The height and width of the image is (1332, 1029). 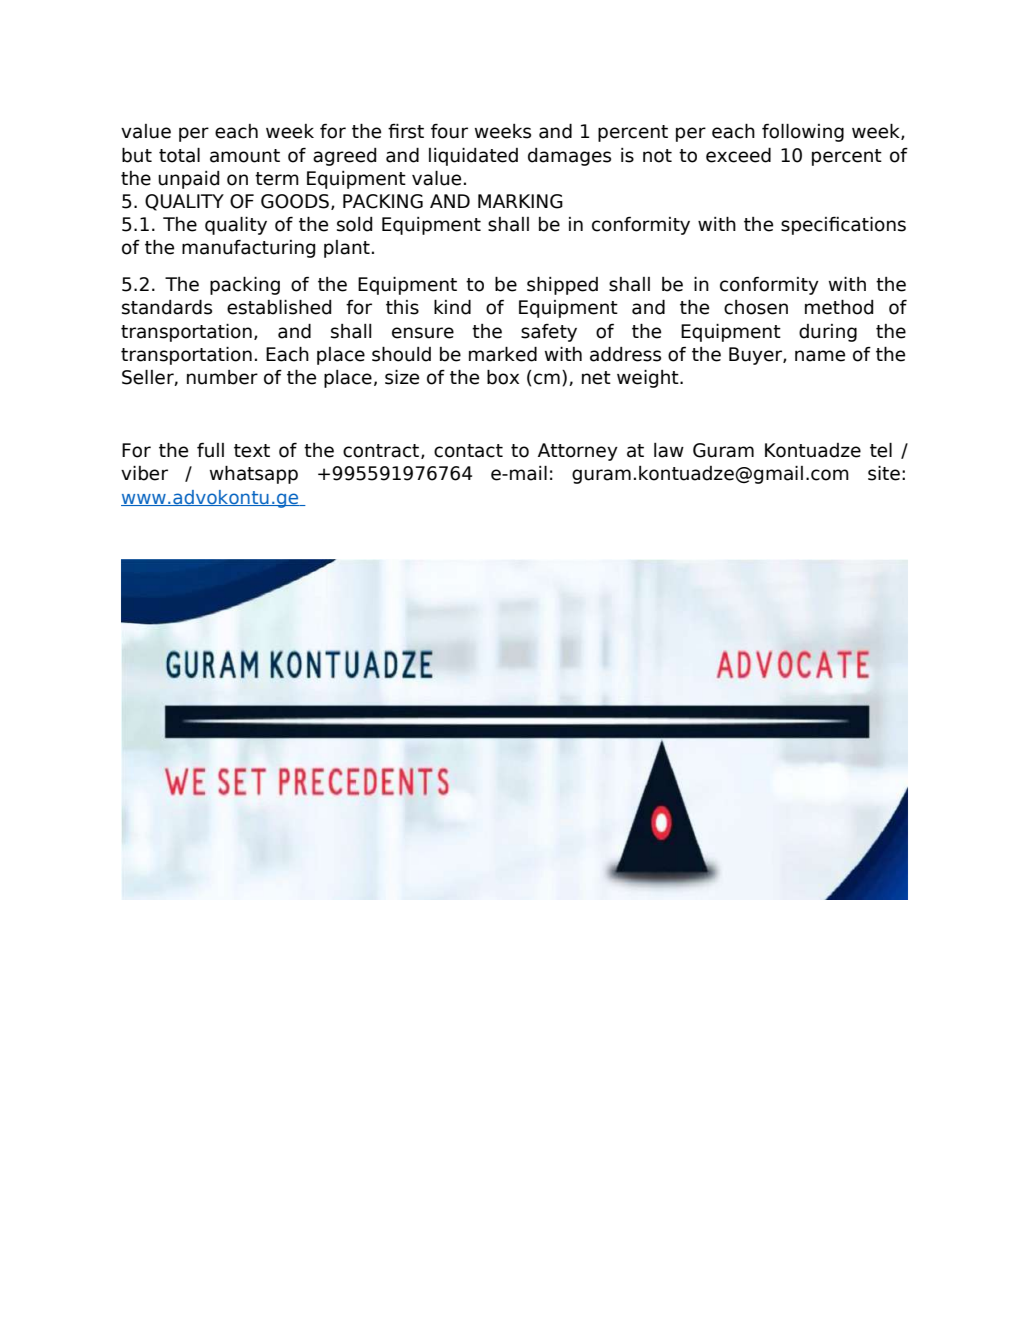 I want to click on number, so click(x=222, y=377).
